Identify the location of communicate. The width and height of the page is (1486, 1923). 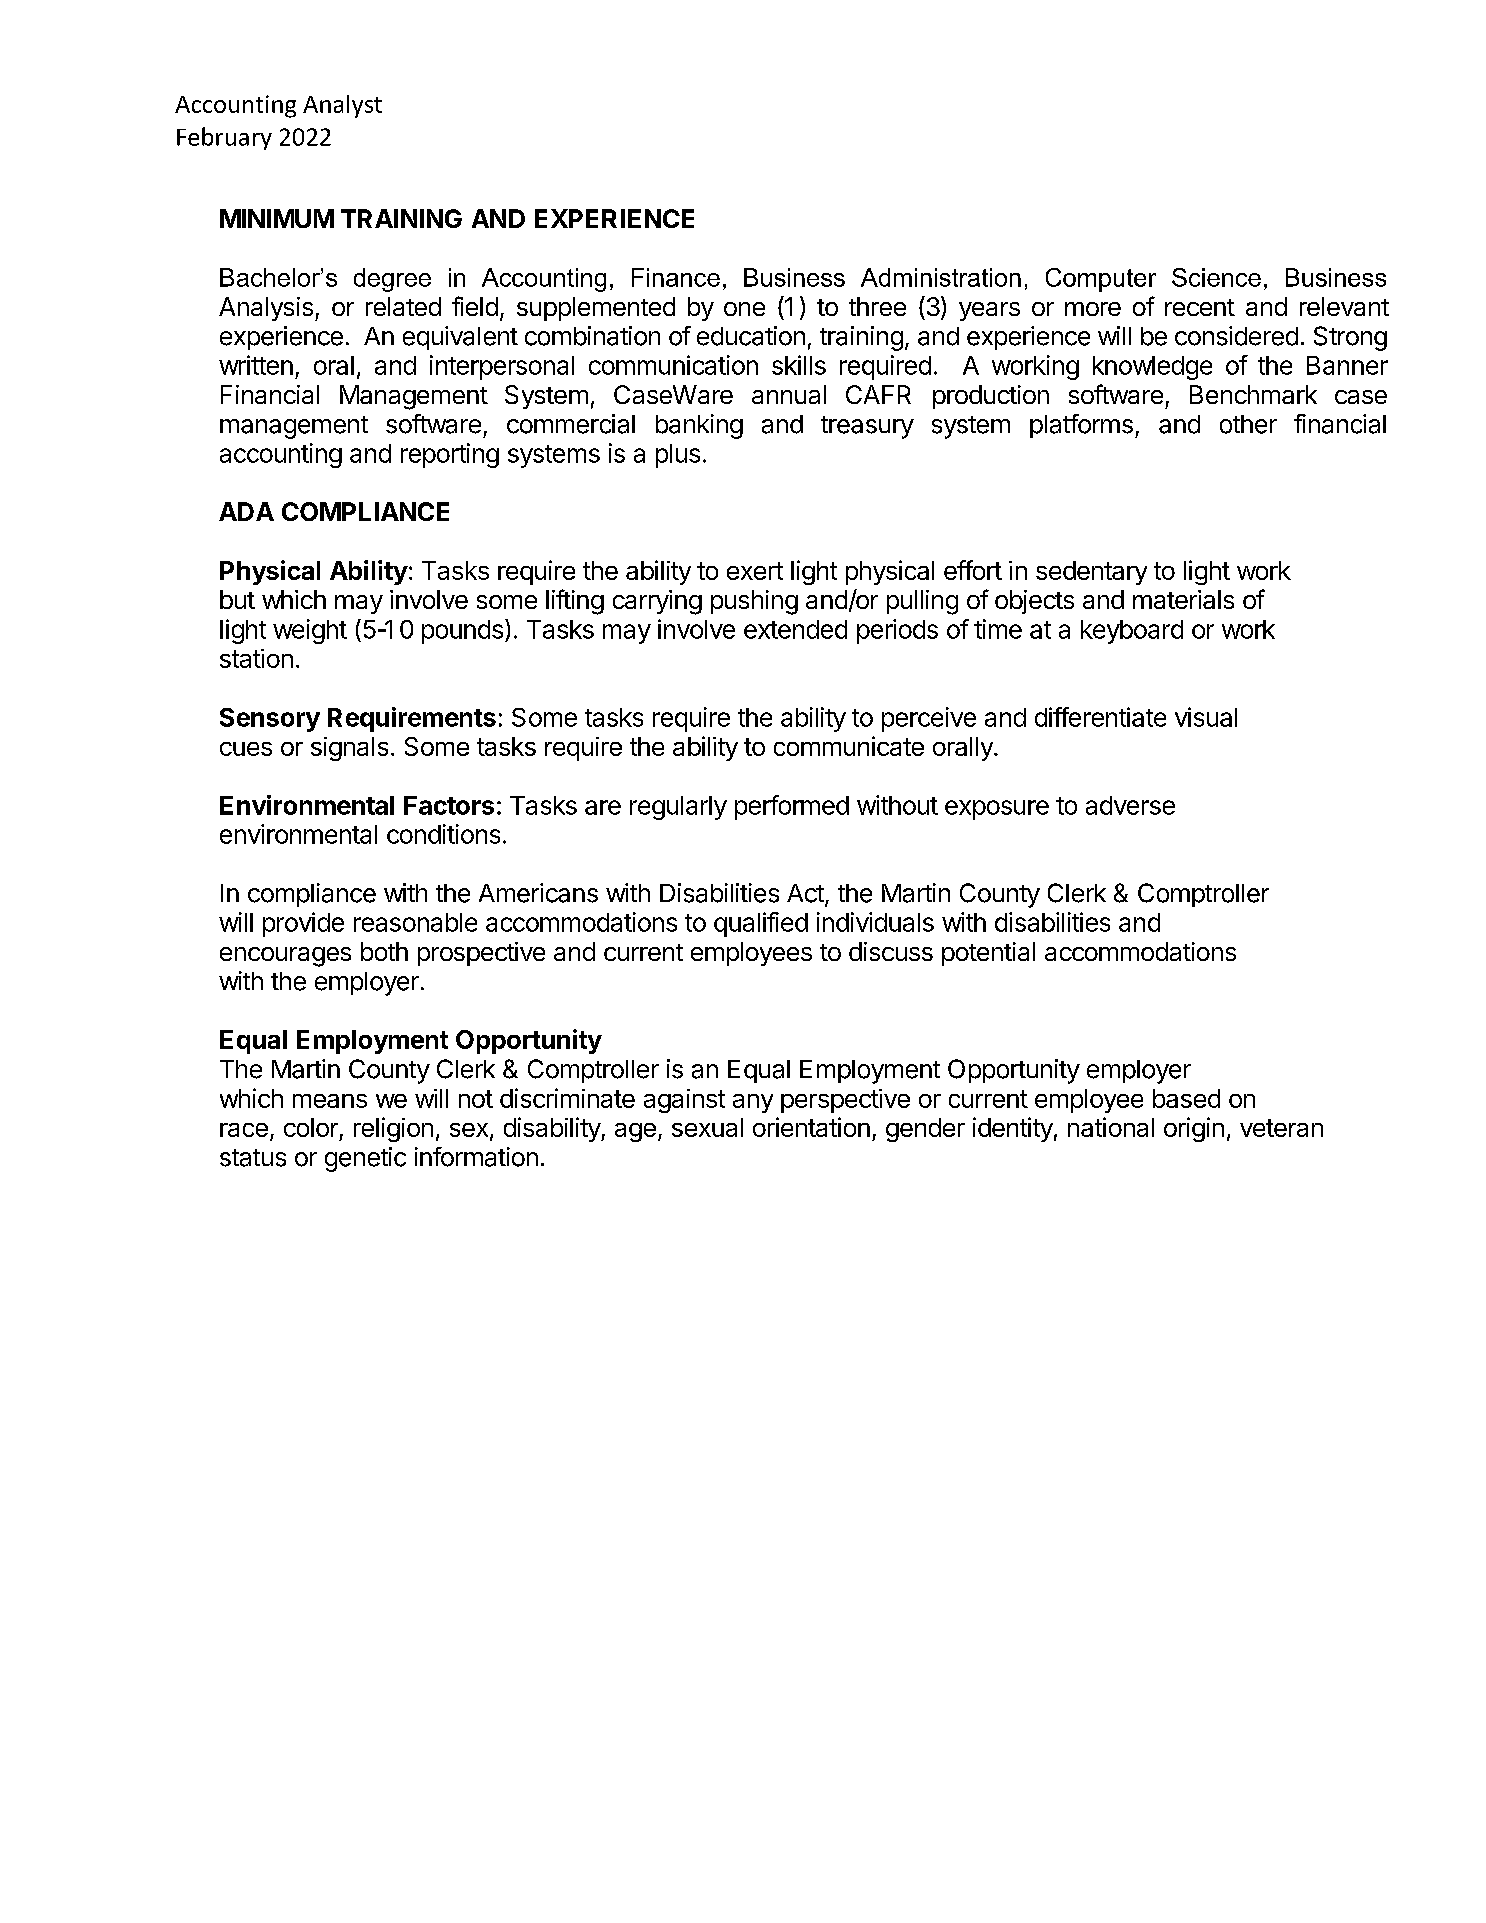
(849, 746).
